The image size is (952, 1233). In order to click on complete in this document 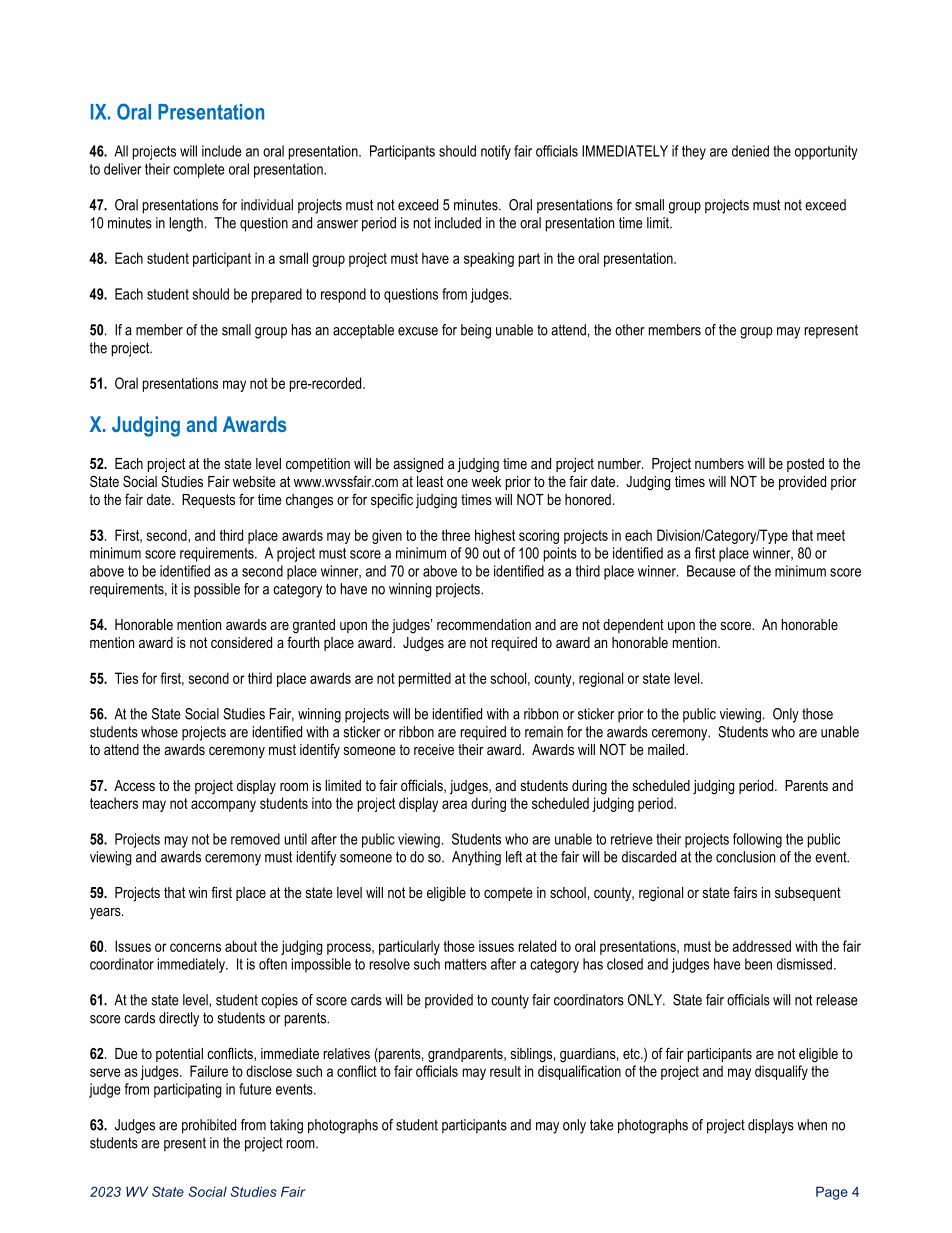, I will do `click(199, 170)`.
